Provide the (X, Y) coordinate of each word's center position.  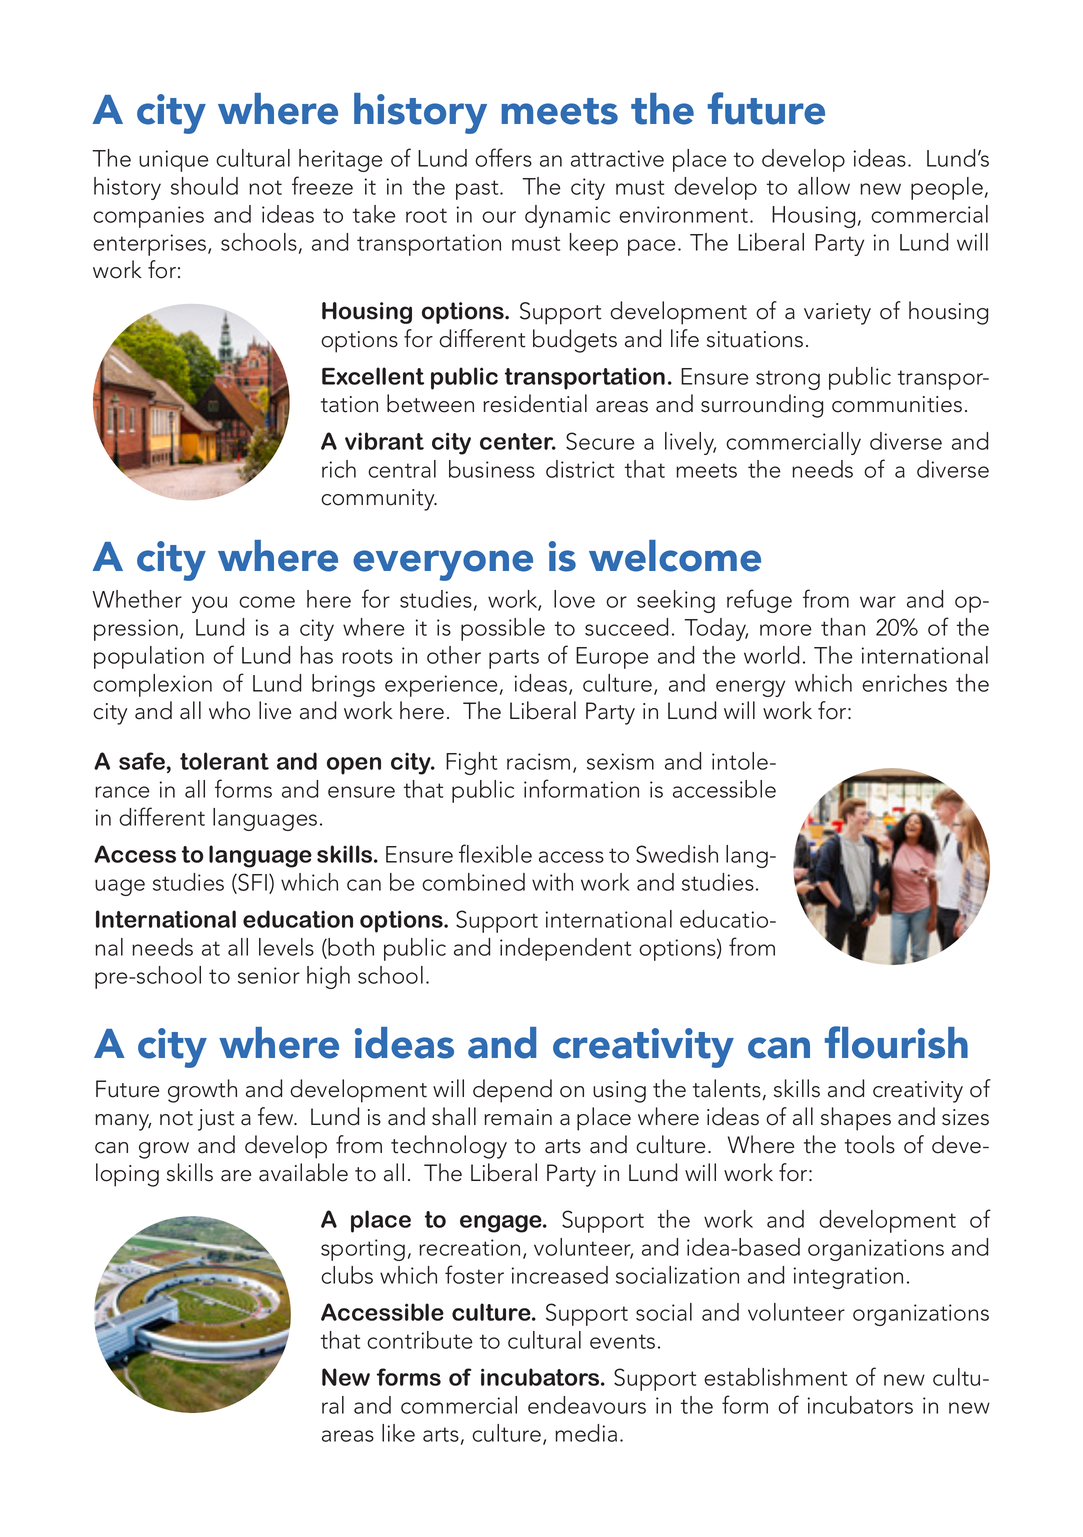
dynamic (567, 216)
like (398, 1433)
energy (750, 688)
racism (538, 761)
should (204, 186)
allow (824, 186)
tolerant (224, 761)
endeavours (587, 1405)
